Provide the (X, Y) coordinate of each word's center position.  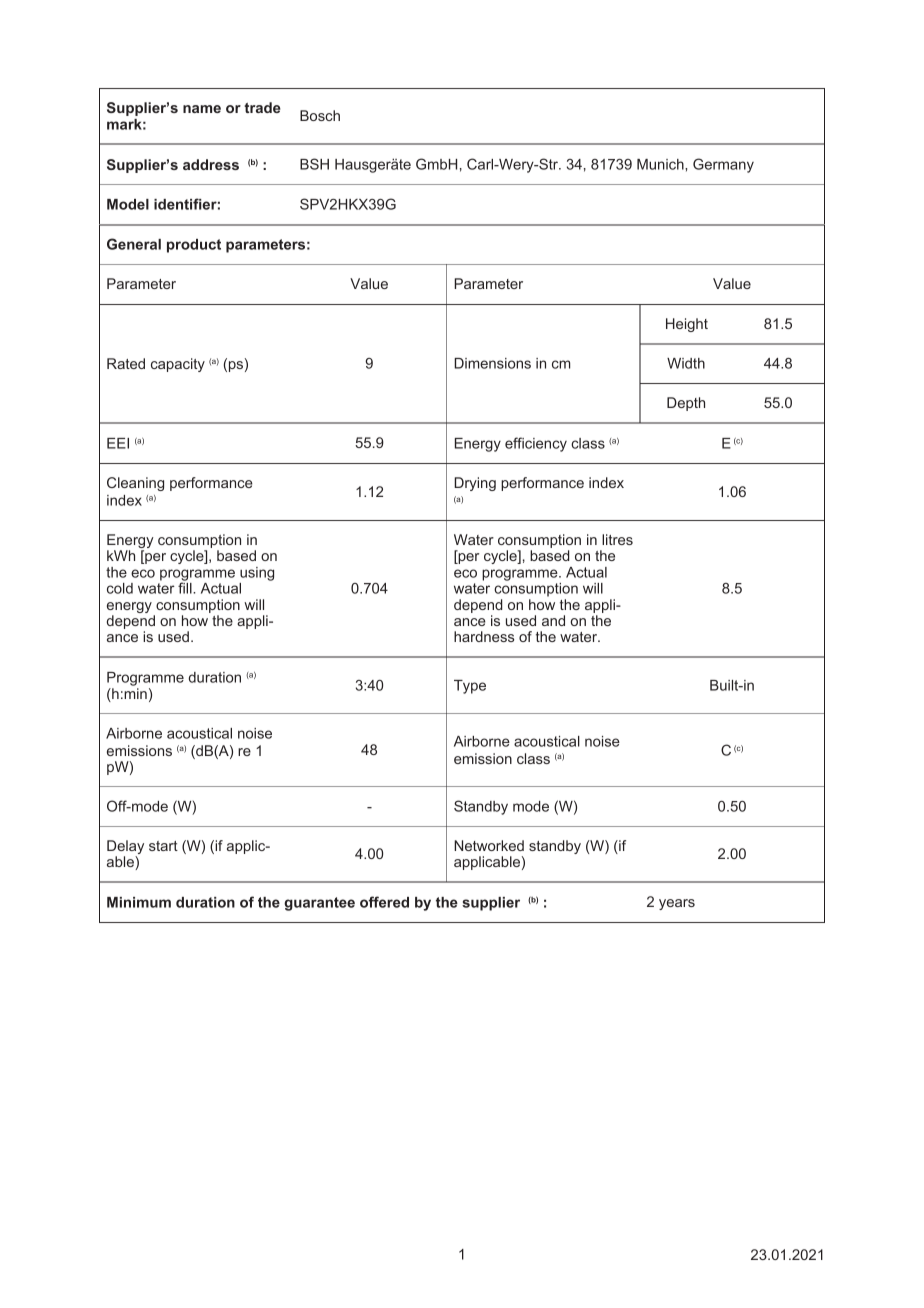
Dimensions (492, 363)
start (163, 846)
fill (186, 587)
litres (617, 539)
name (202, 109)
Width (686, 363)
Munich (661, 164)
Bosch (320, 115)
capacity (178, 365)
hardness (484, 636)
